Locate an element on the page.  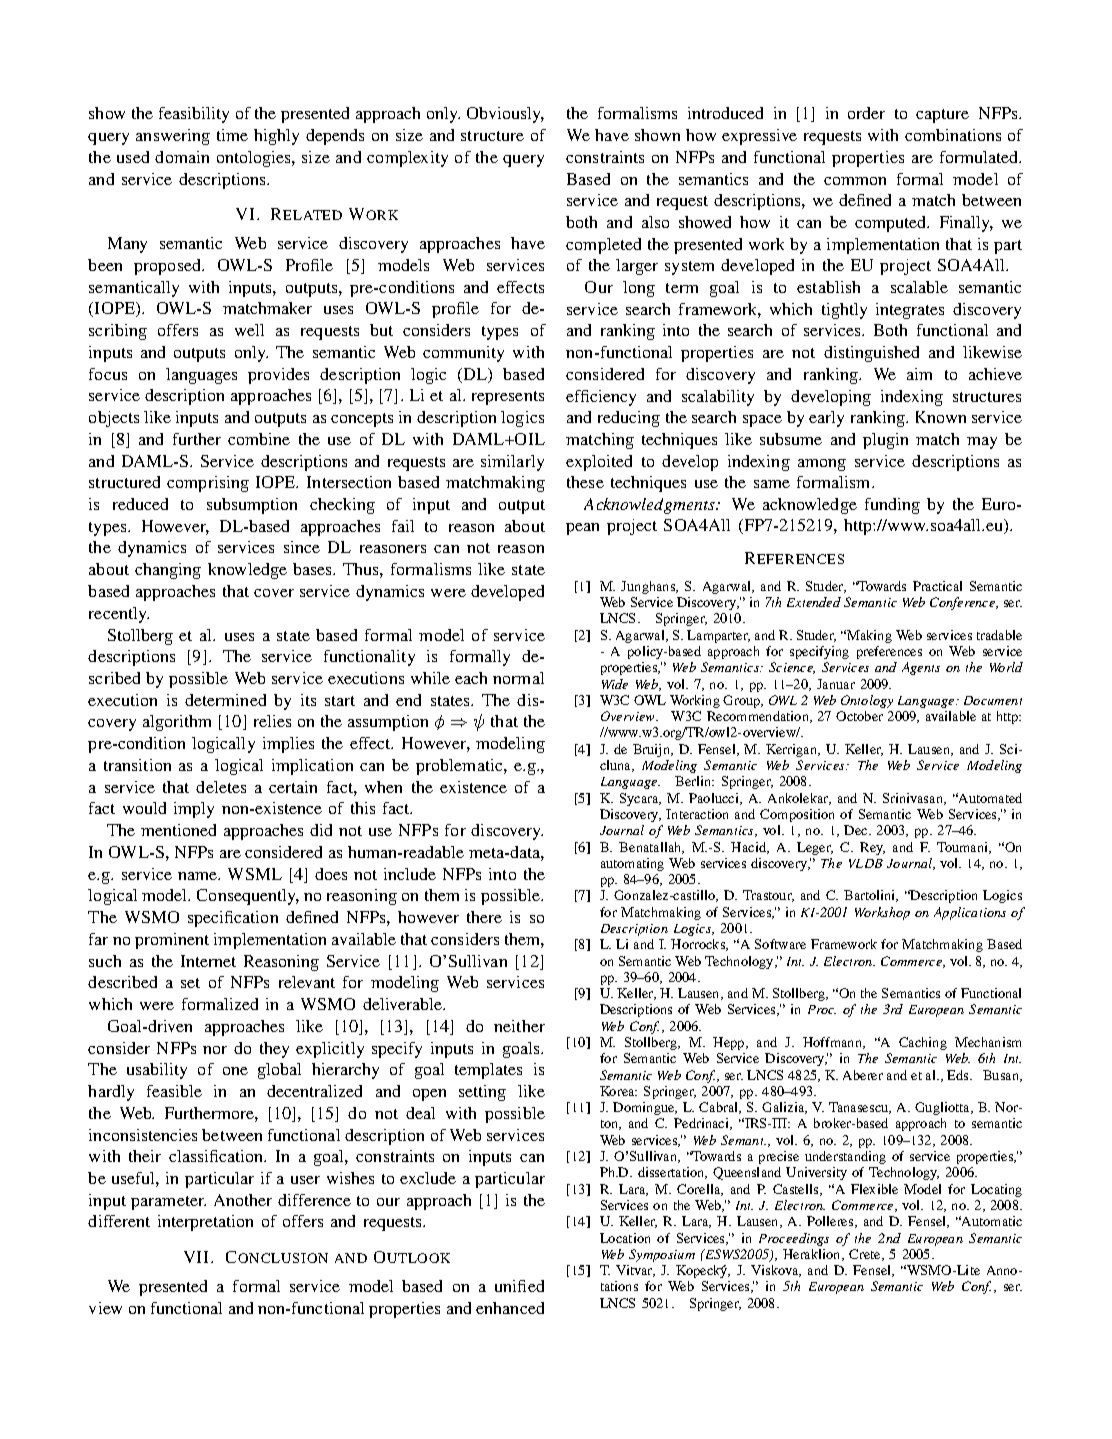
VII is located at coordinates (198, 1257).
